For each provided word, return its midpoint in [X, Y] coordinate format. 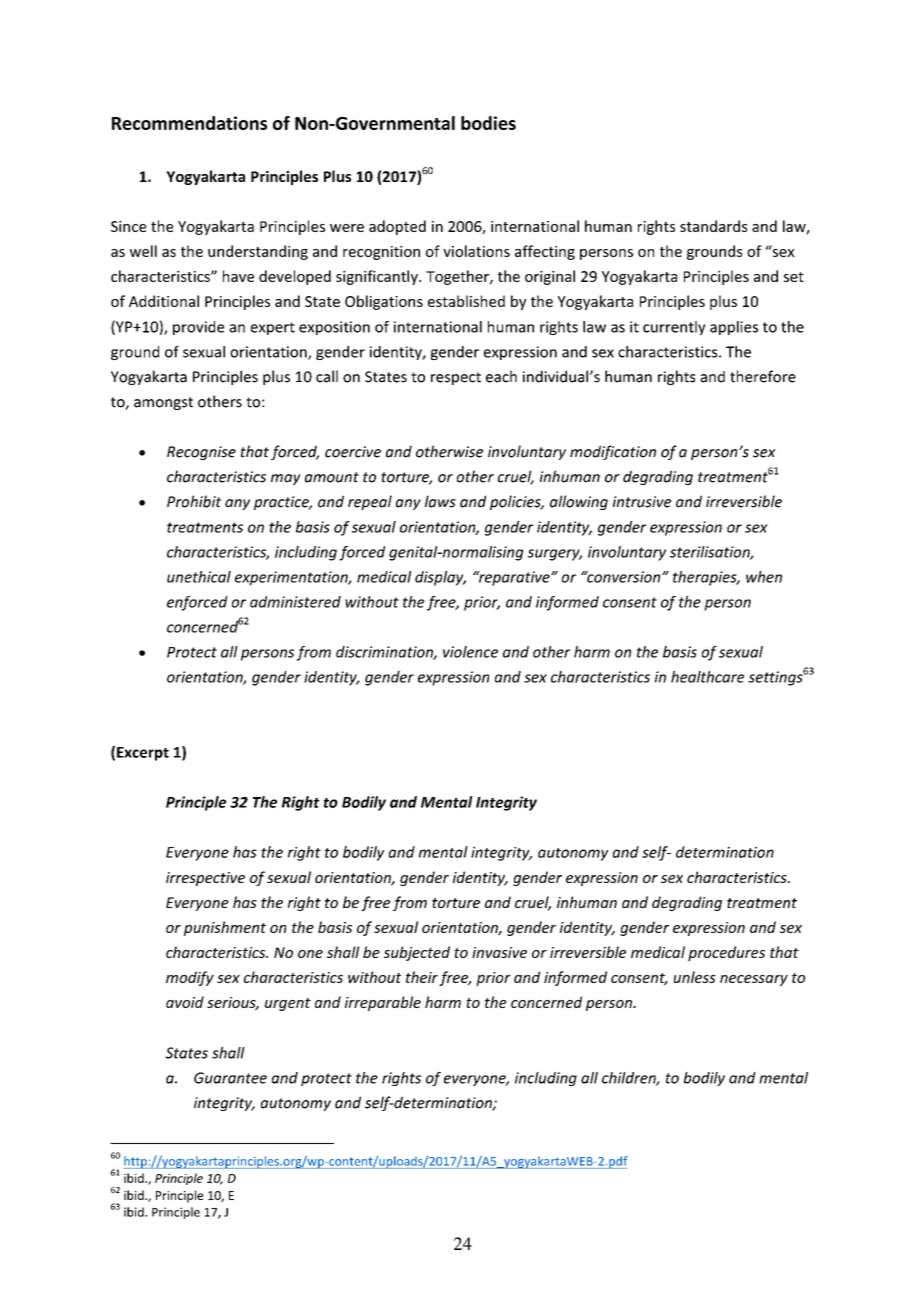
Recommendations [189, 123]
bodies [488, 123]
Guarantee [230, 1078]
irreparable [383, 1003]
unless [695, 977]
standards [713, 226]
